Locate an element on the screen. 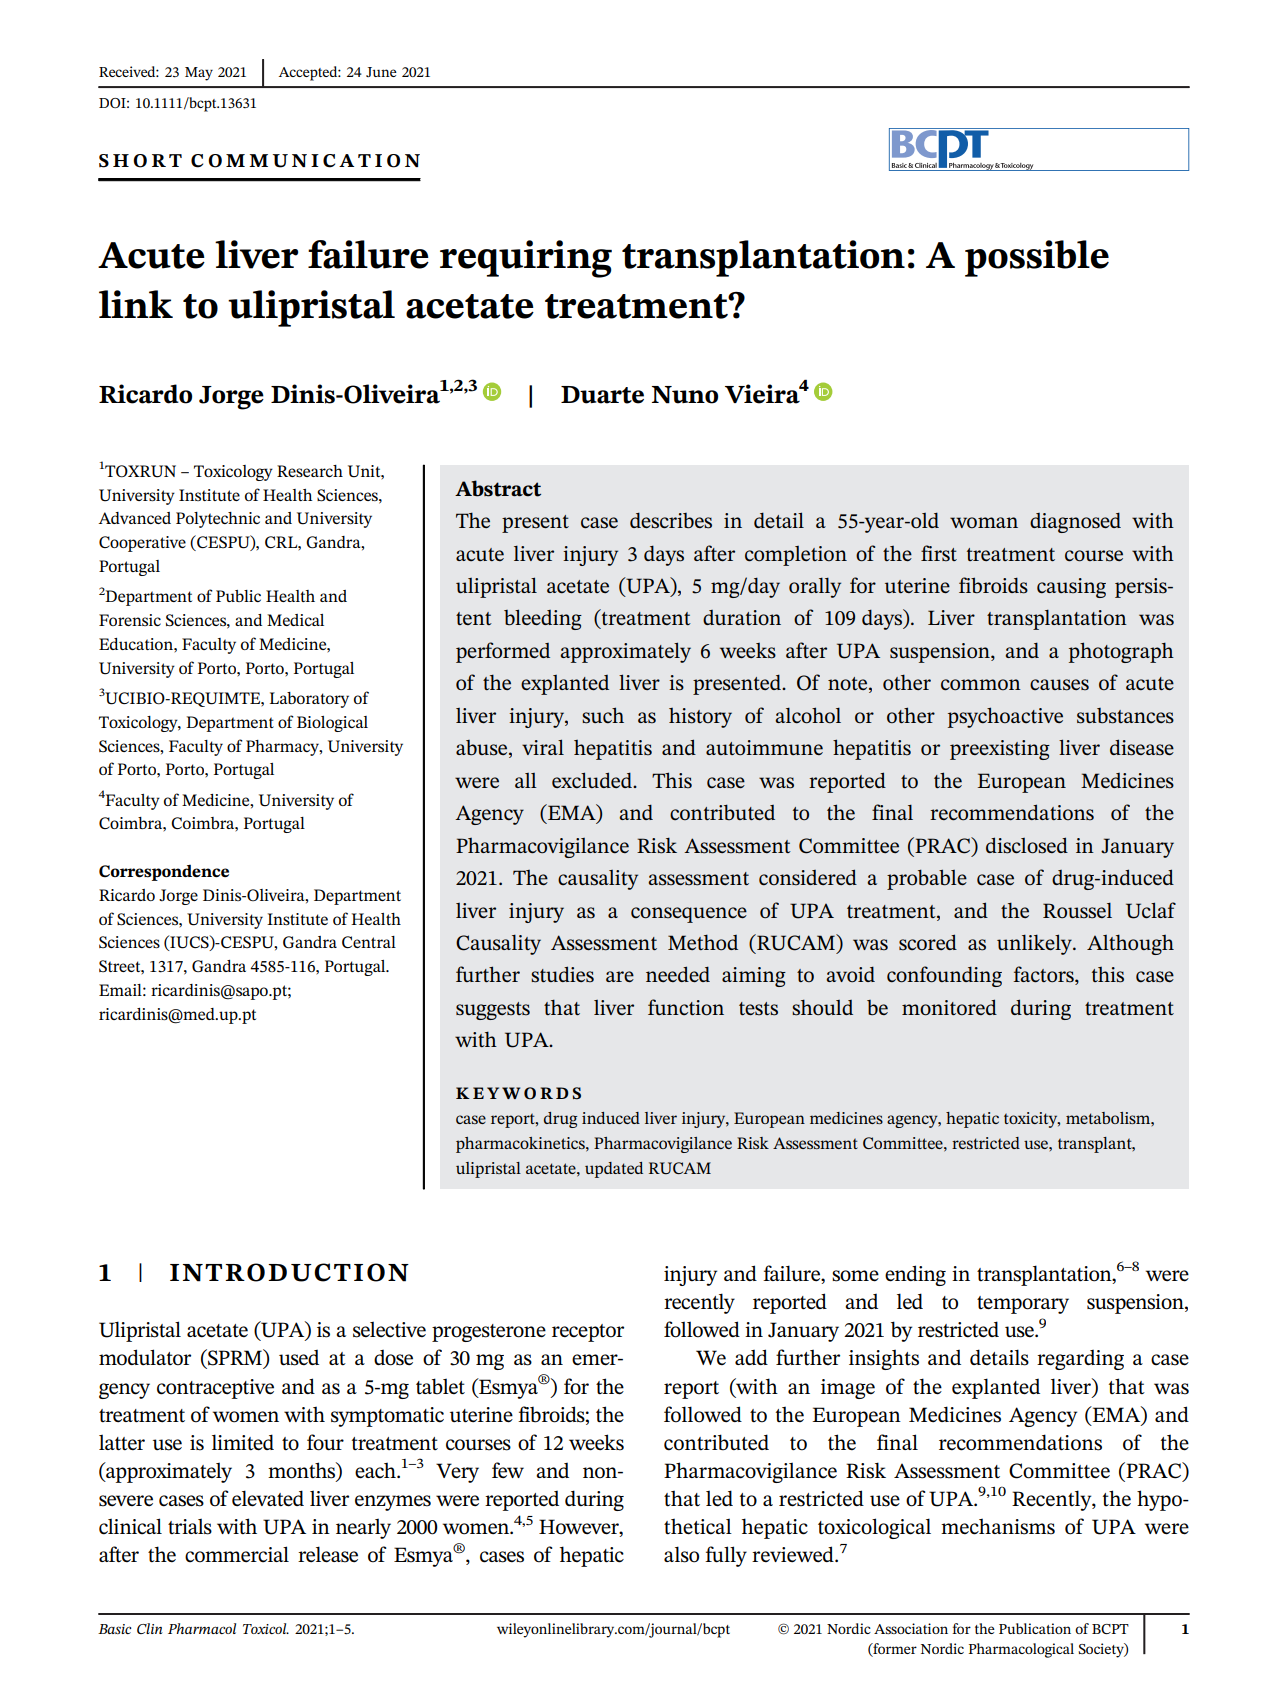 This screenshot has height=1693, width=1288. May is located at coordinates (199, 74).
